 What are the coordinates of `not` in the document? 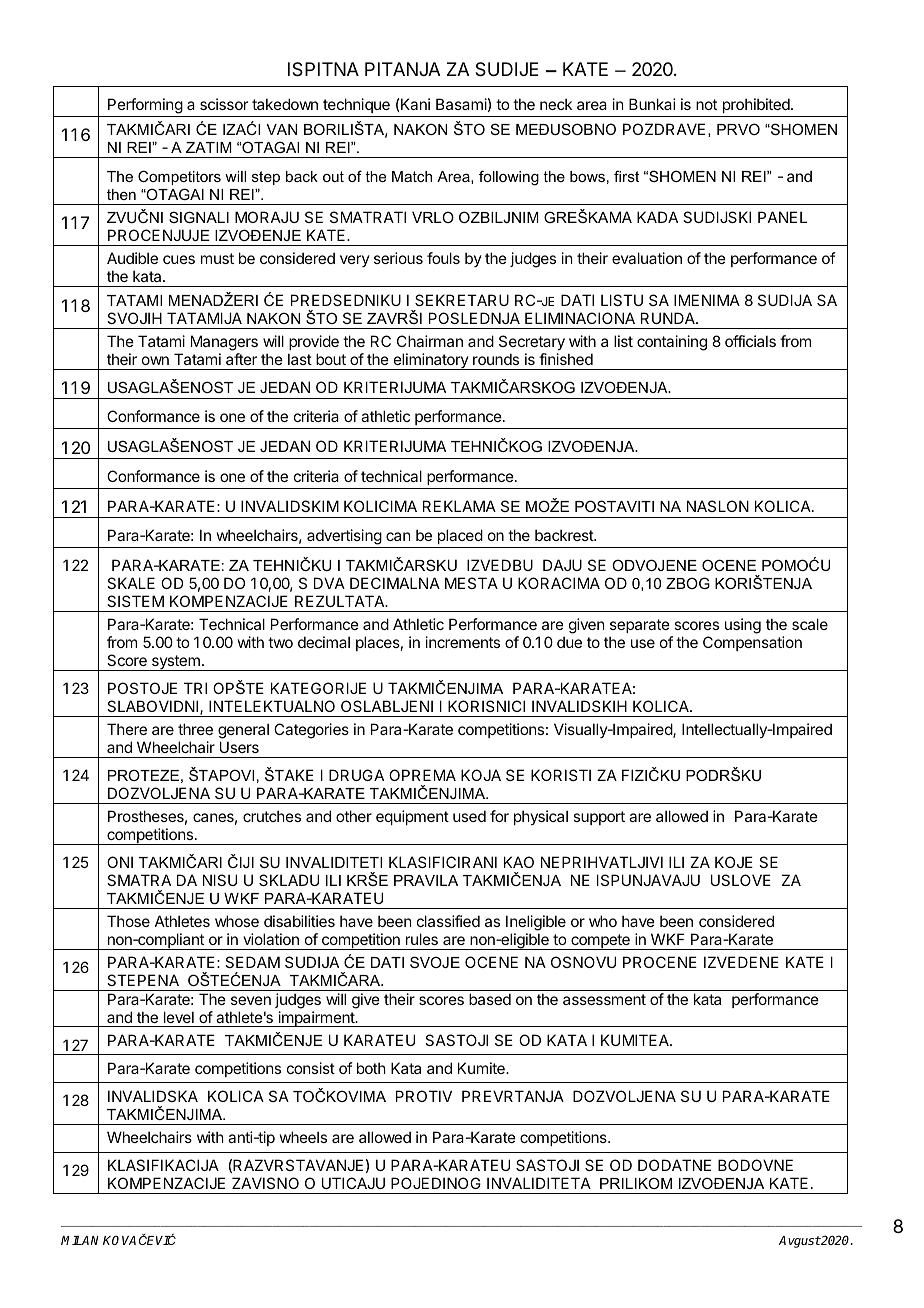 It's located at (706, 104).
